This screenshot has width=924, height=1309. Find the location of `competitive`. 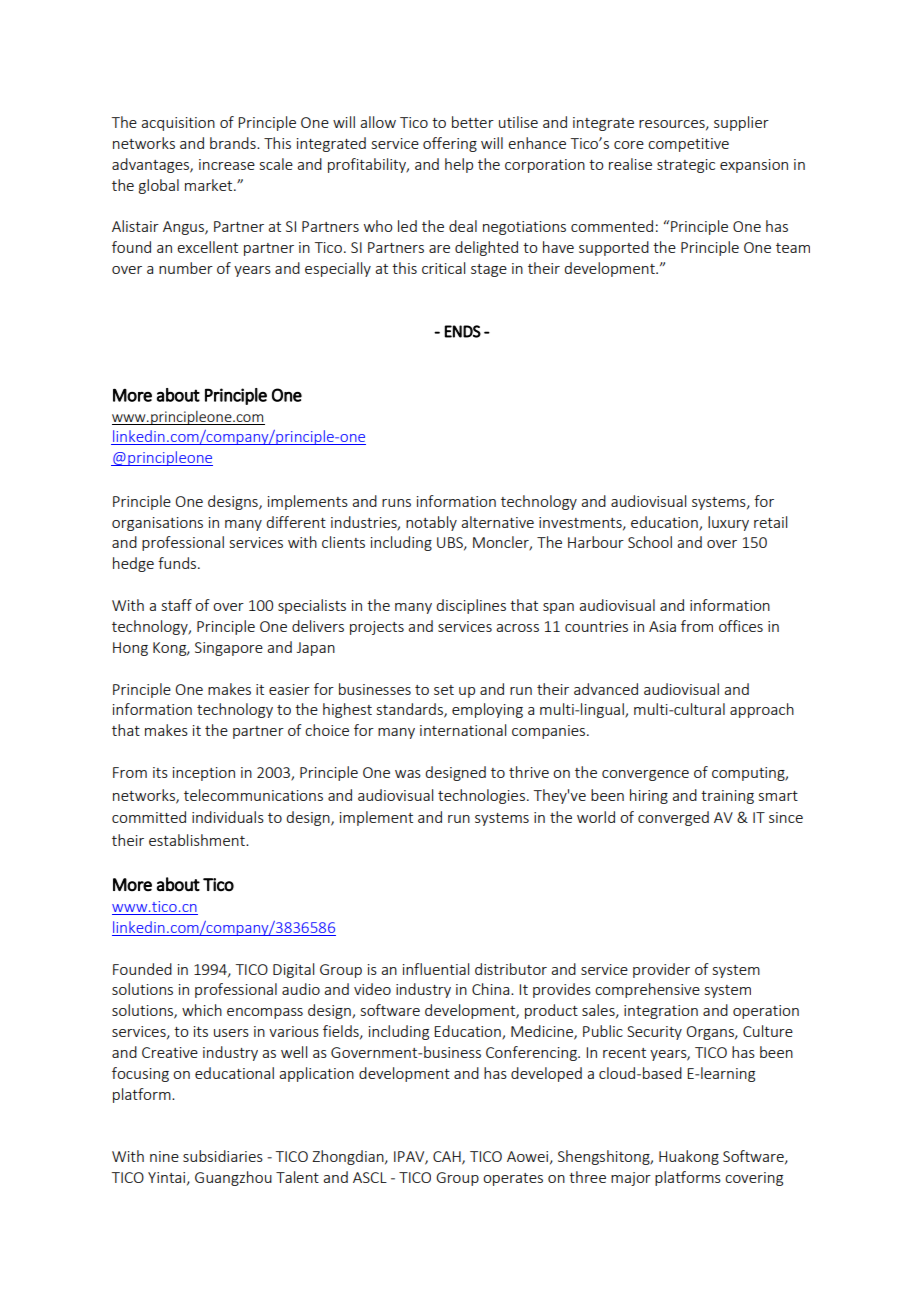

competitive is located at coordinates (688, 145).
